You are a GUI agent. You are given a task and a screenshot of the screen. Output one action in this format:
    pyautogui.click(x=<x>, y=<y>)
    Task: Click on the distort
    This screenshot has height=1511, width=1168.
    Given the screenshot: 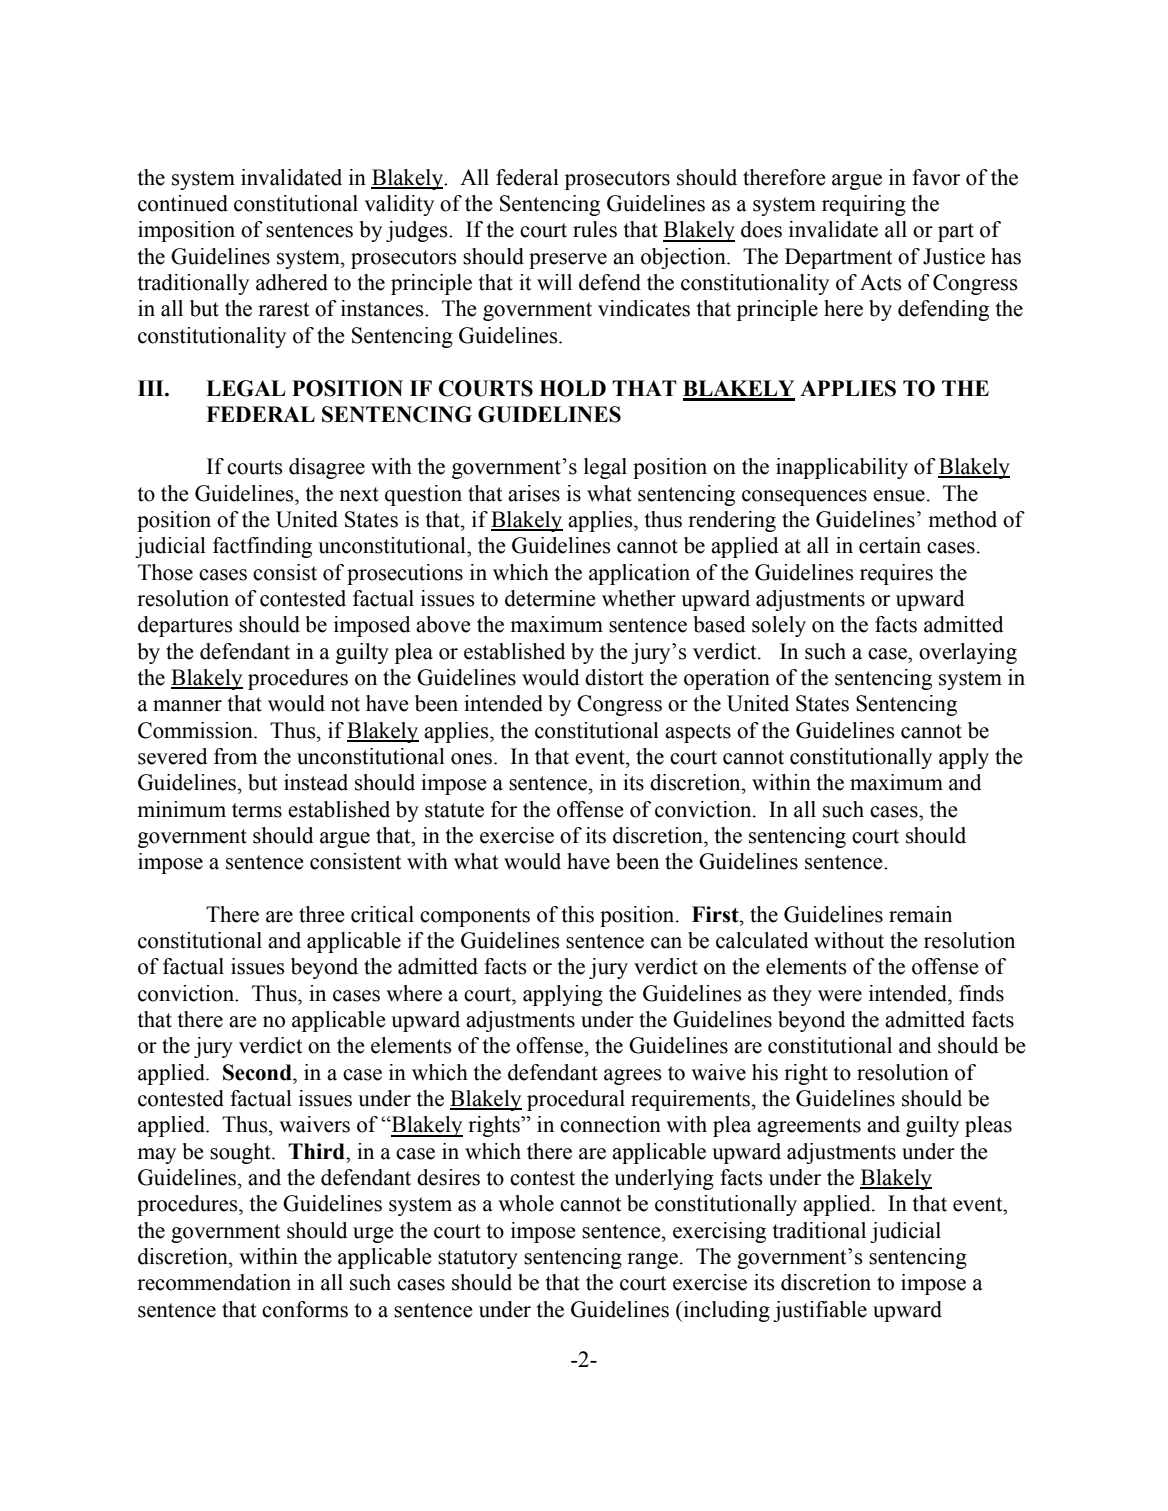 What is the action you would take?
    pyautogui.click(x=614, y=677)
